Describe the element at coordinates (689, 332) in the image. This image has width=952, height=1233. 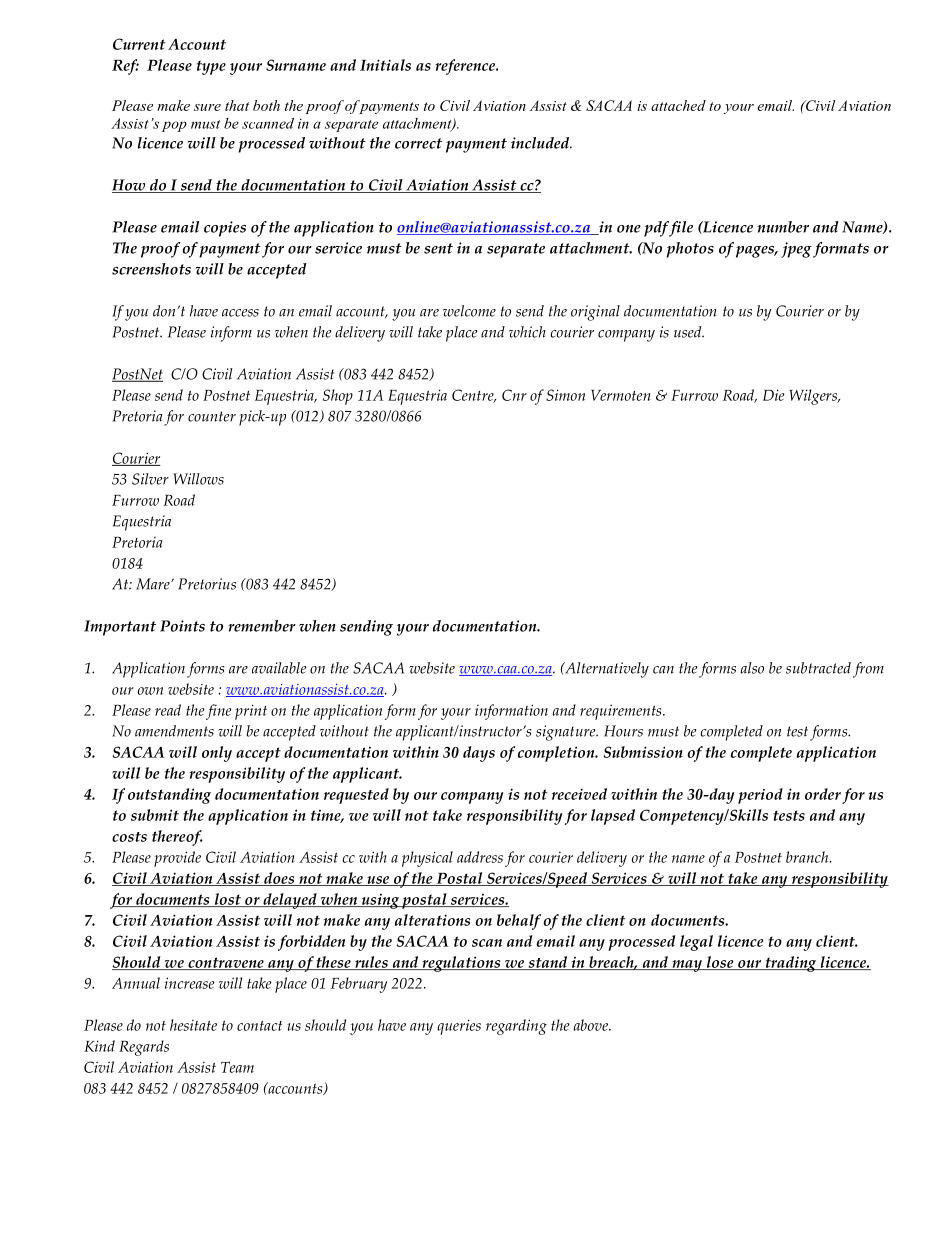
I see `used` at that location.
